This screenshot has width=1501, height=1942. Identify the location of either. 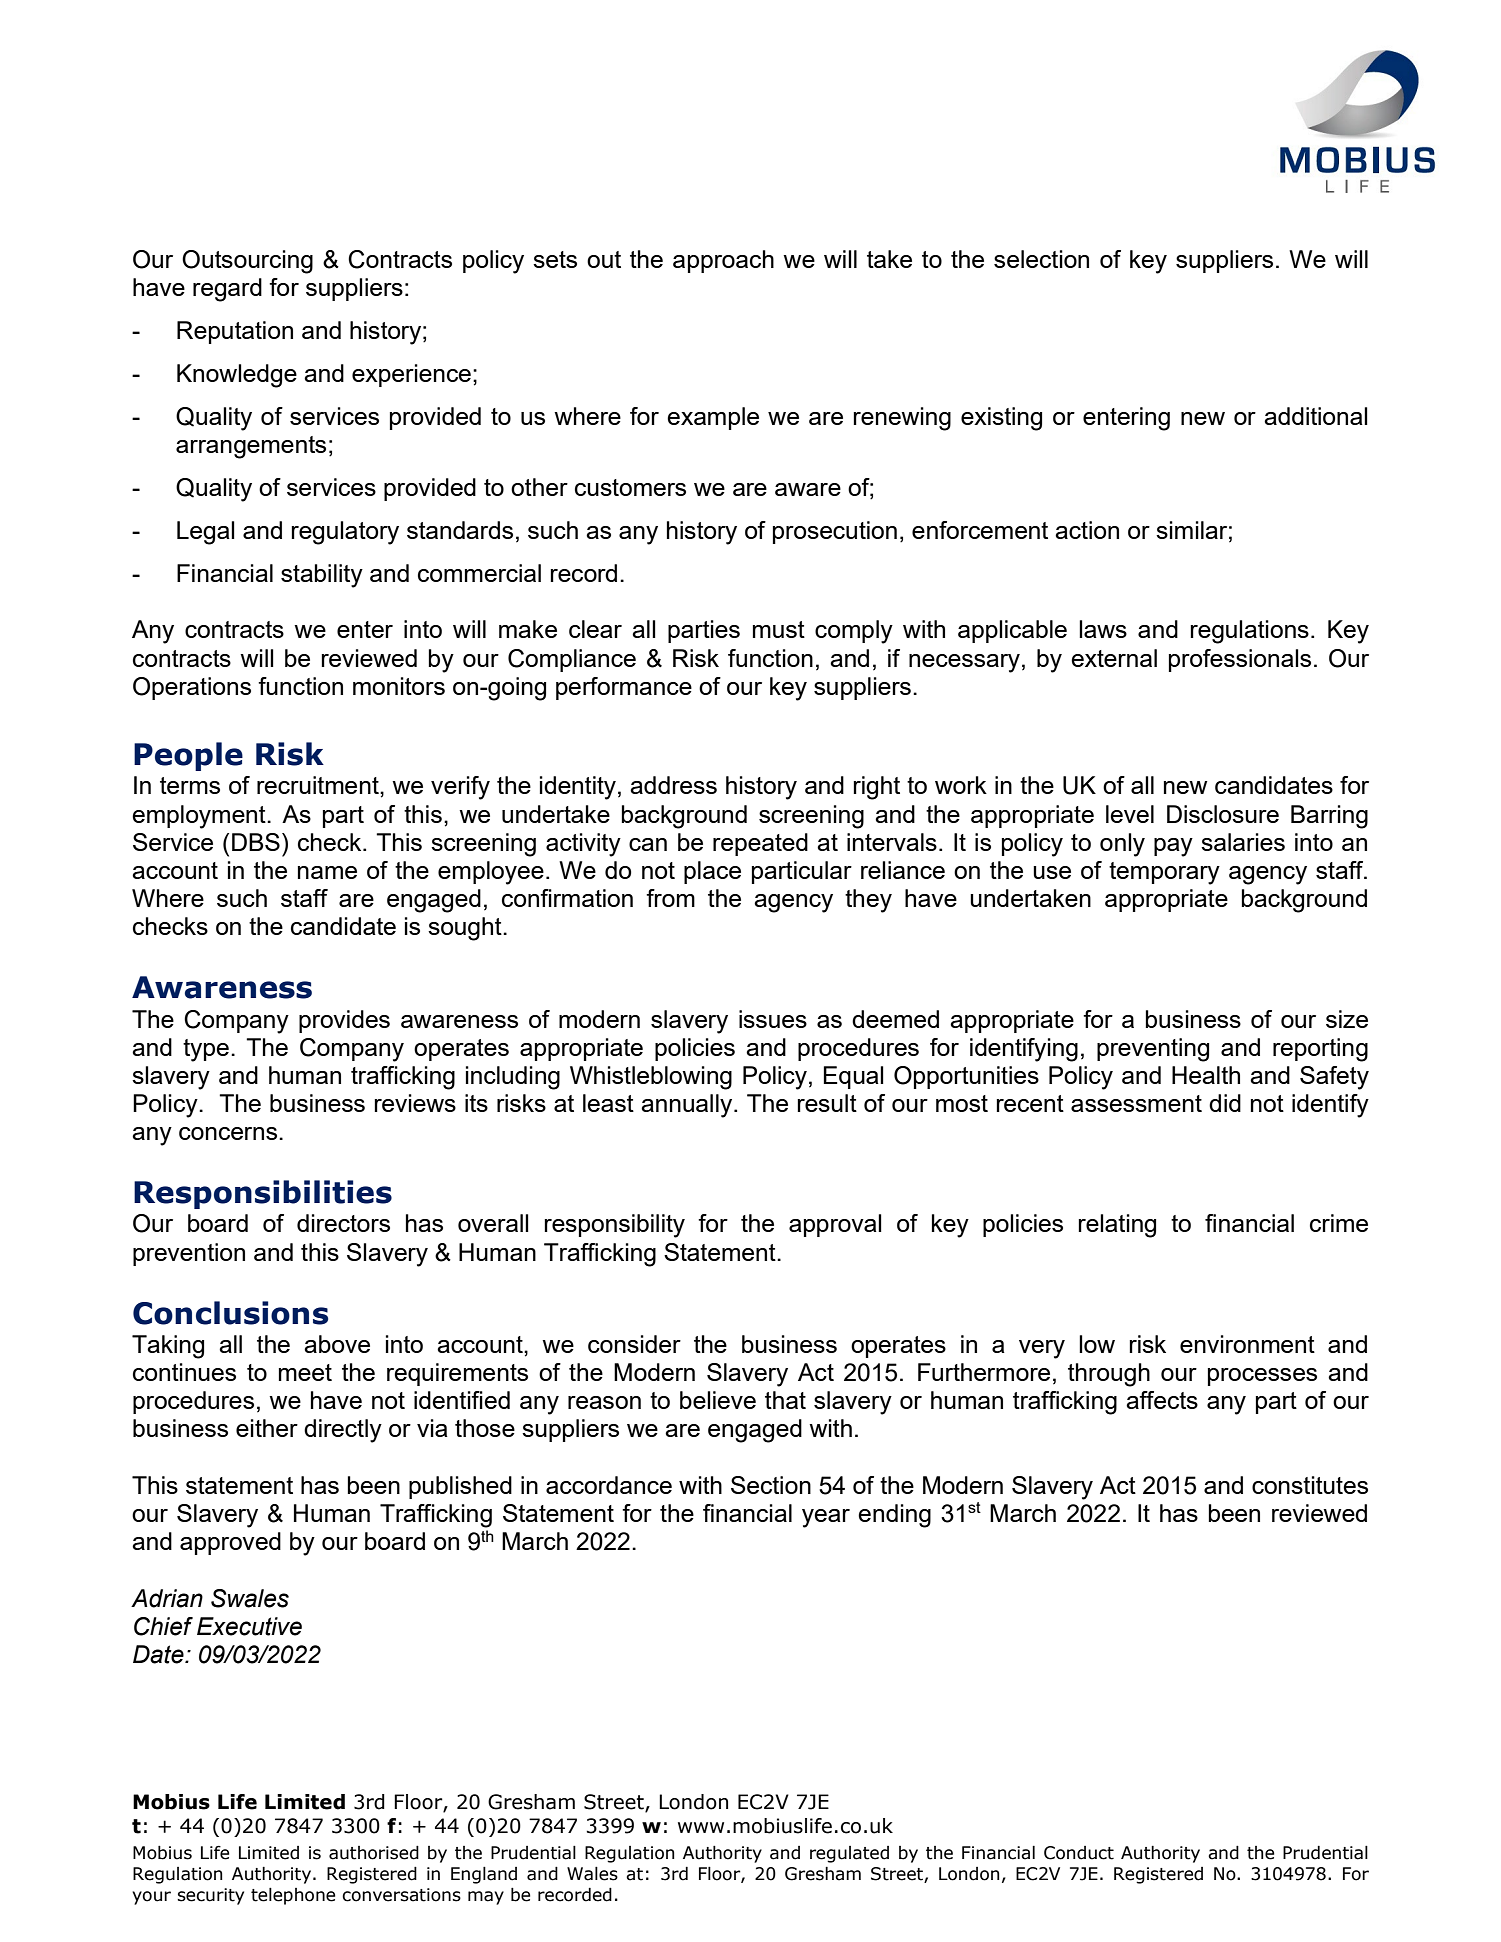
(267, 1428).
